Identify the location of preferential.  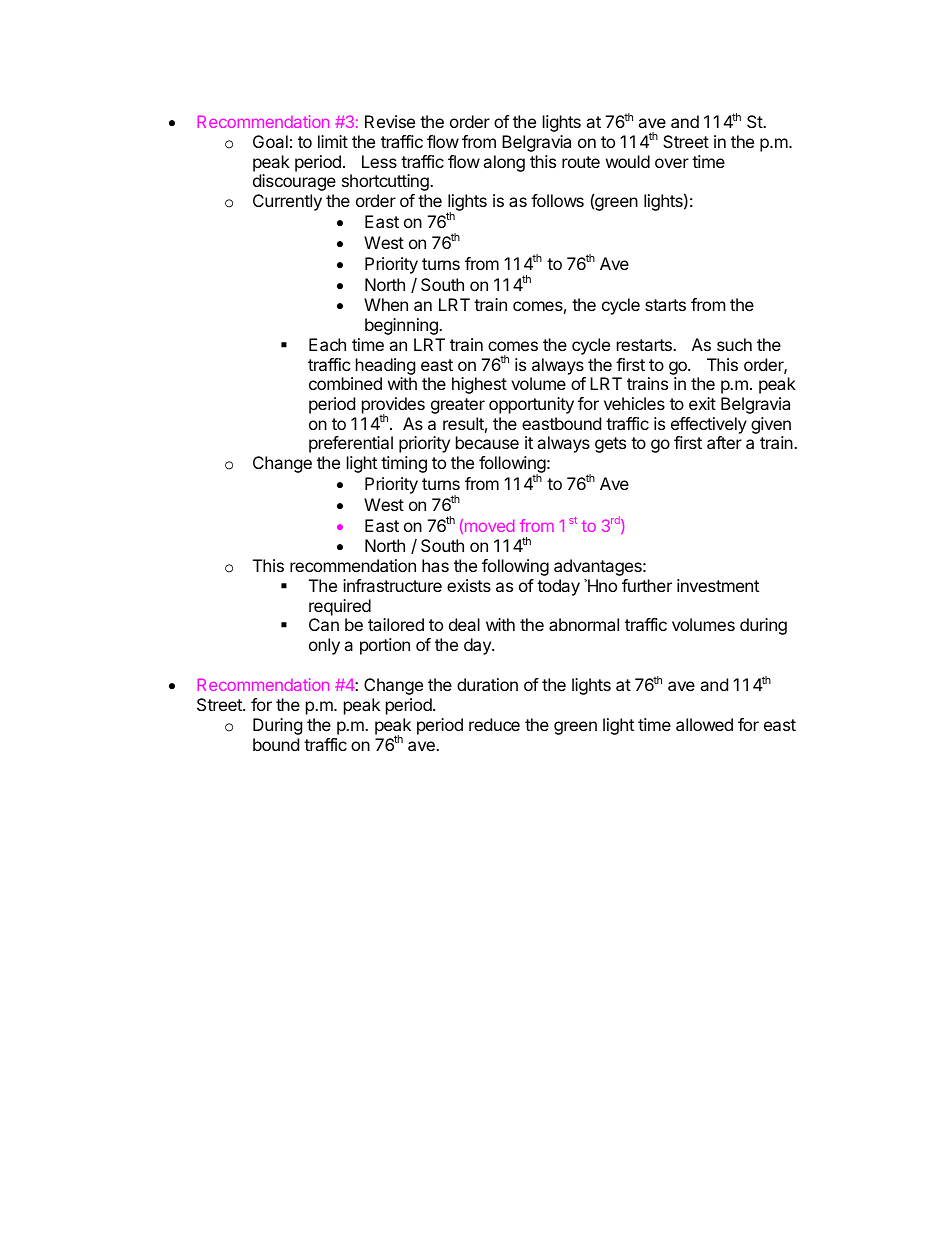
(351, 444).
